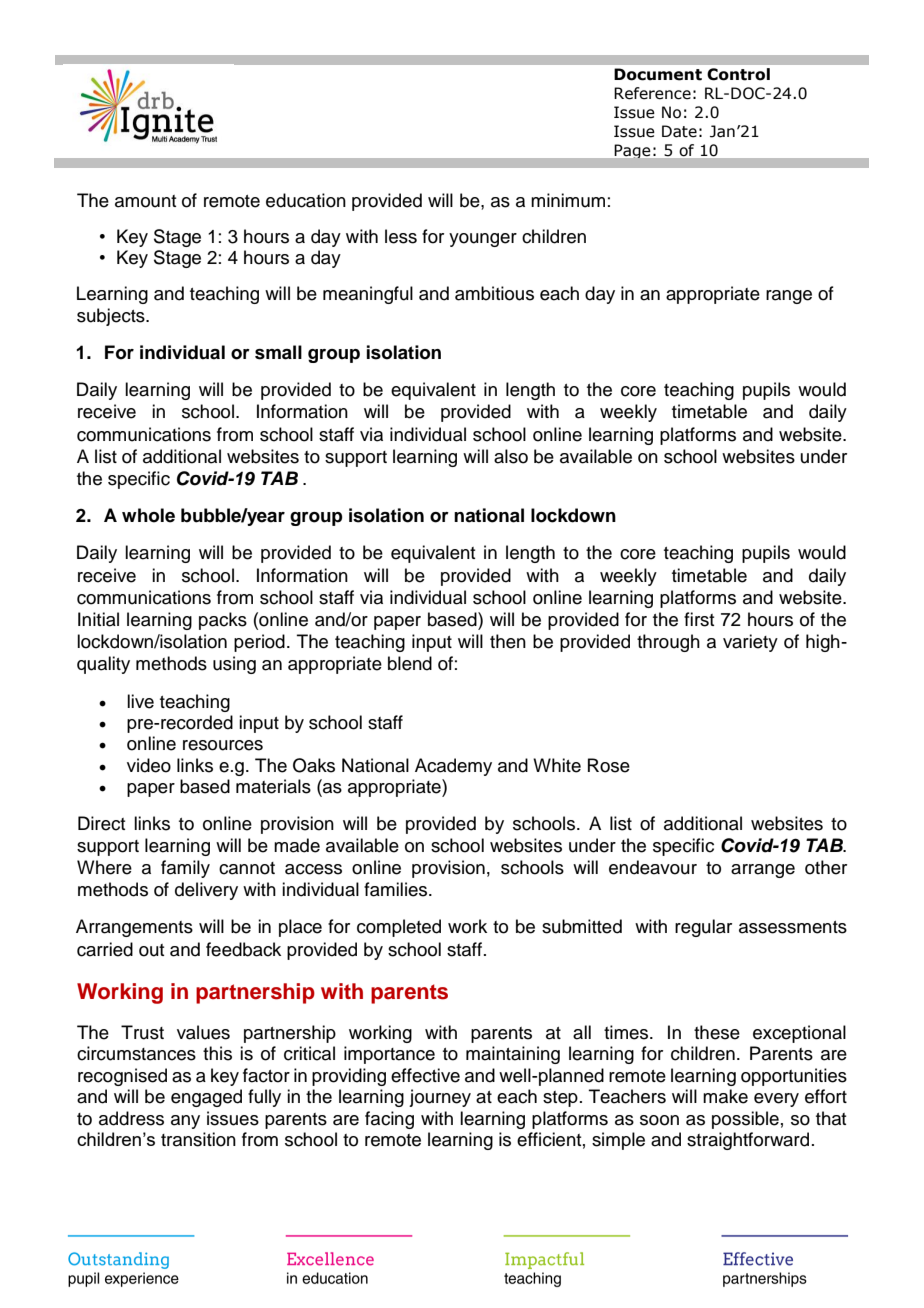 The width and height of the screenshot is (924, 1308). I want to click on first, so click(699, 619).
